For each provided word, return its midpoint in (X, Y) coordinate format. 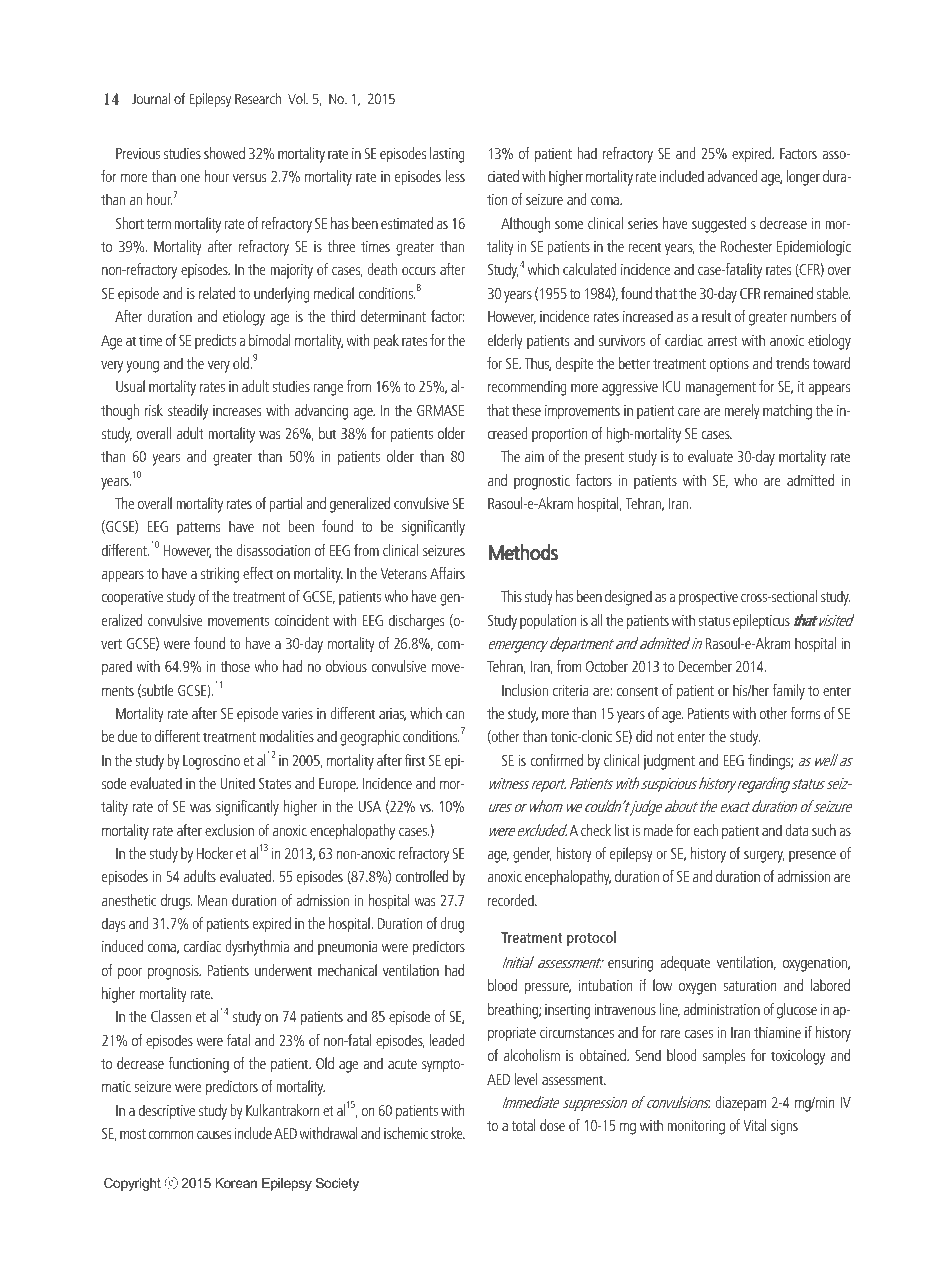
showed (224, 153)
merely (742, 412)
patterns (198, 528)
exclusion (229, 830)
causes (214, 1135)
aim (534, 456)
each (706, 830)
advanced (732, 176)
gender (532, 855)
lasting (447, 155)
